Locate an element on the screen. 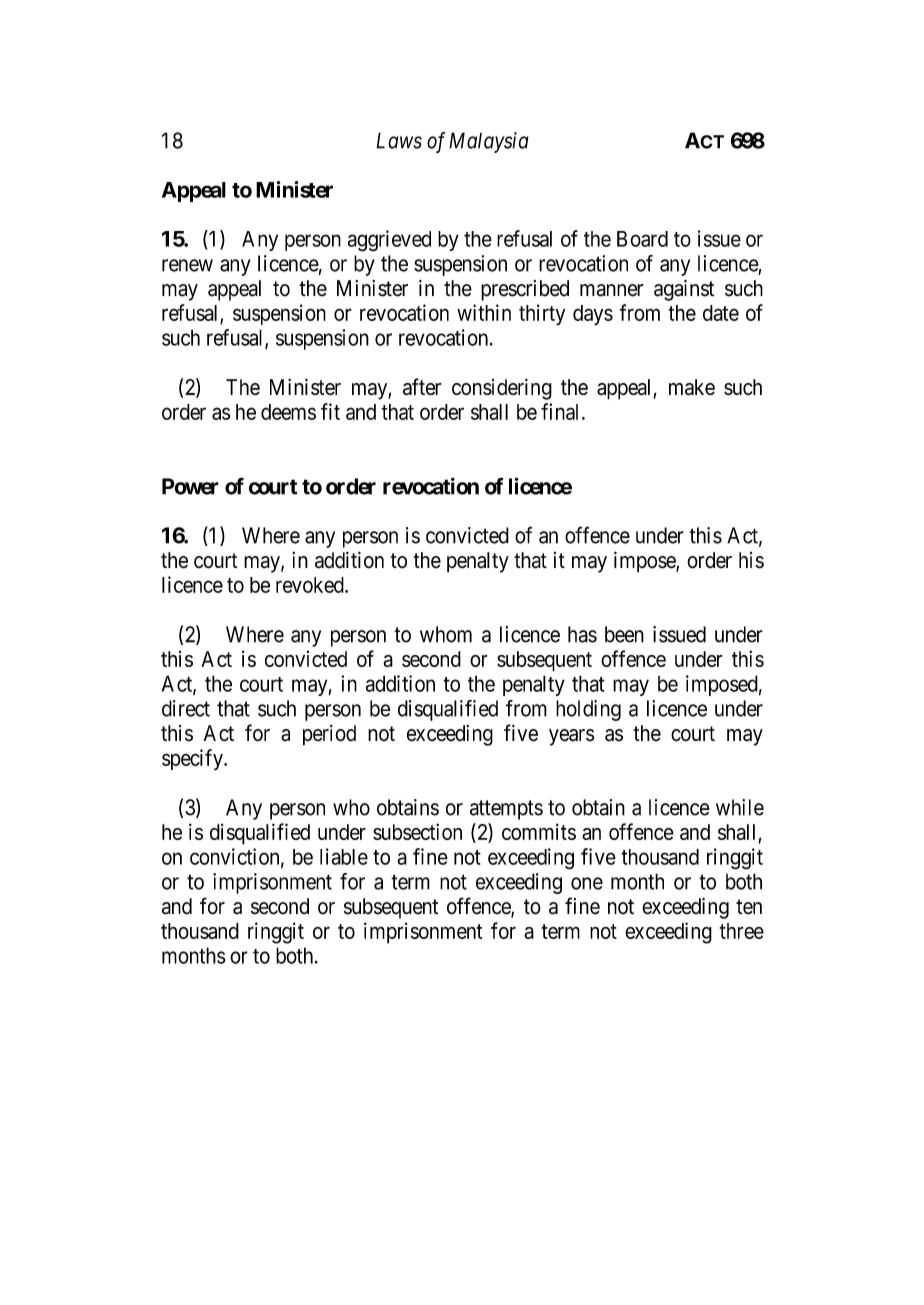 The height and width of the screenshot is (1305, 924). been is located at coordinates (624, 634).
